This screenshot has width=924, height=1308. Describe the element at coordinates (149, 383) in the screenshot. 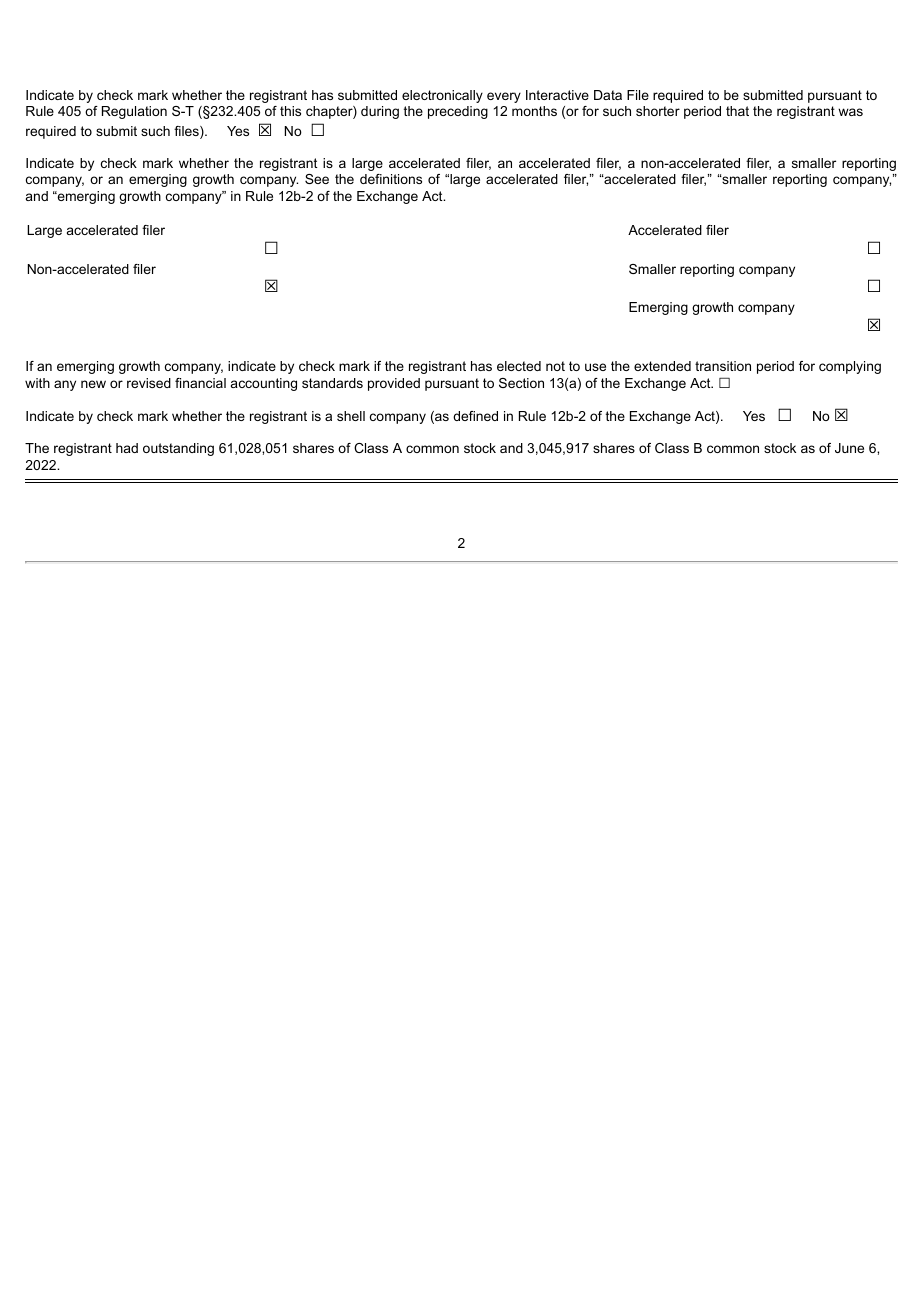

I see `revised` at that location.
